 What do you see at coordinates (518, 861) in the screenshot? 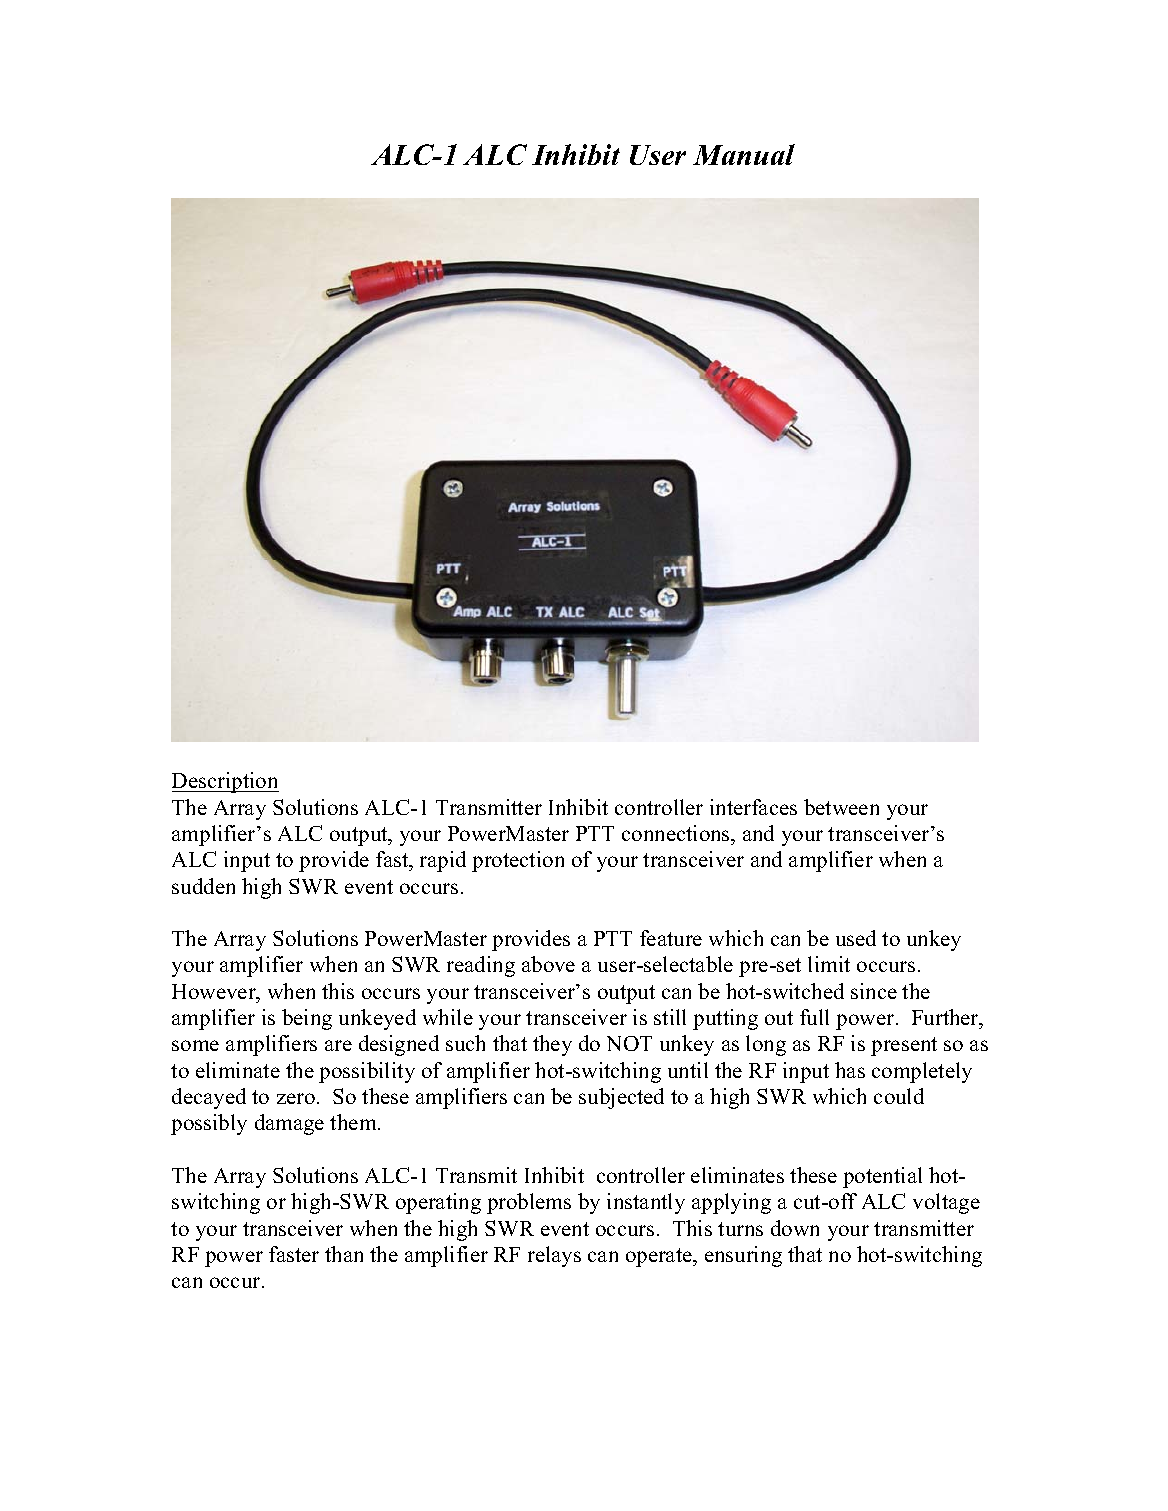
I see `protection` at bounding box center [518, 861].
